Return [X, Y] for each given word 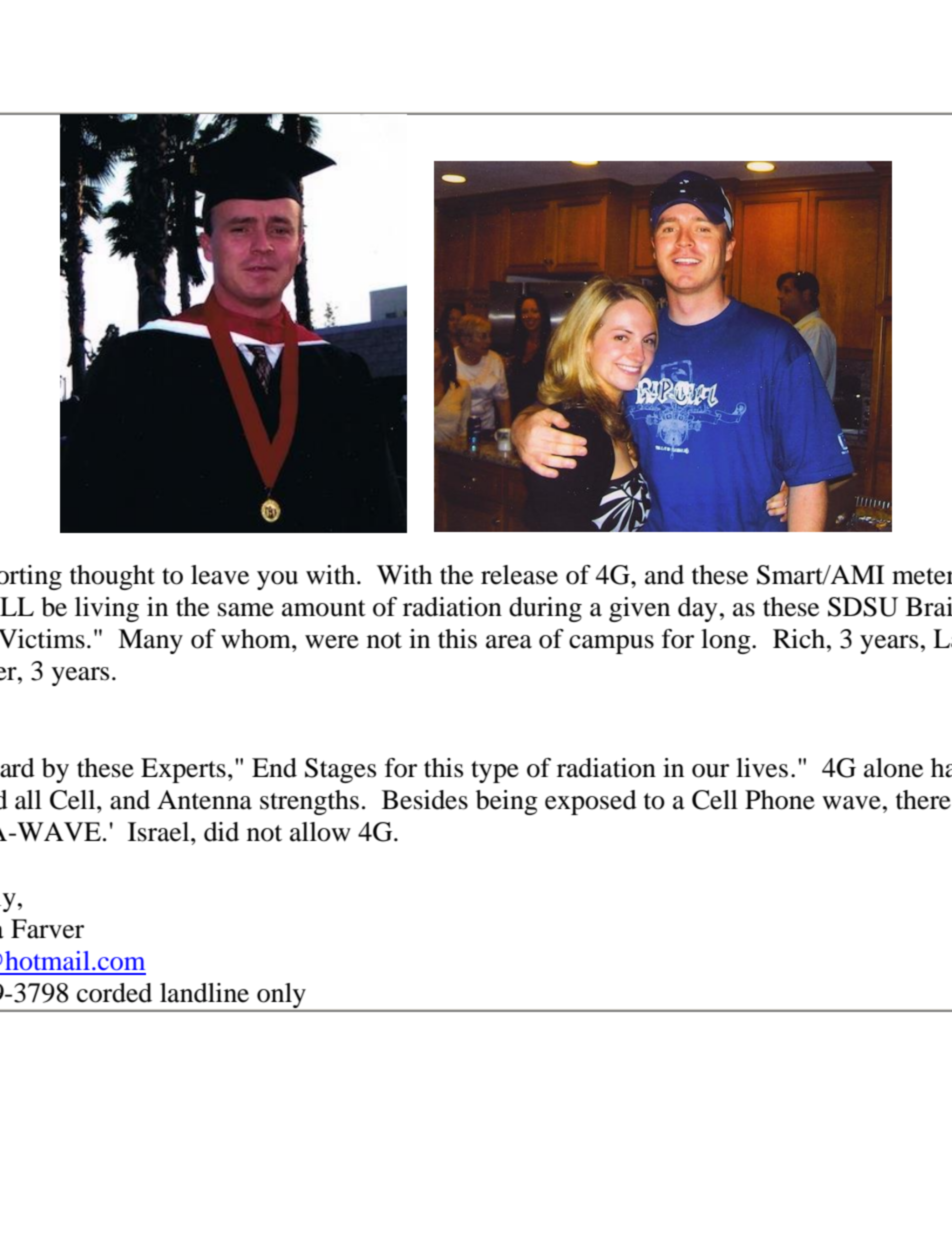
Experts [183, 770]
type [495, 772]
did [221, 832]
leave [220, 575]
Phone [780, 800]
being [507, 802]
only [281, 997]
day [698, 609]
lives [762, 768]
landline [204, 993]
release [519, 575]
